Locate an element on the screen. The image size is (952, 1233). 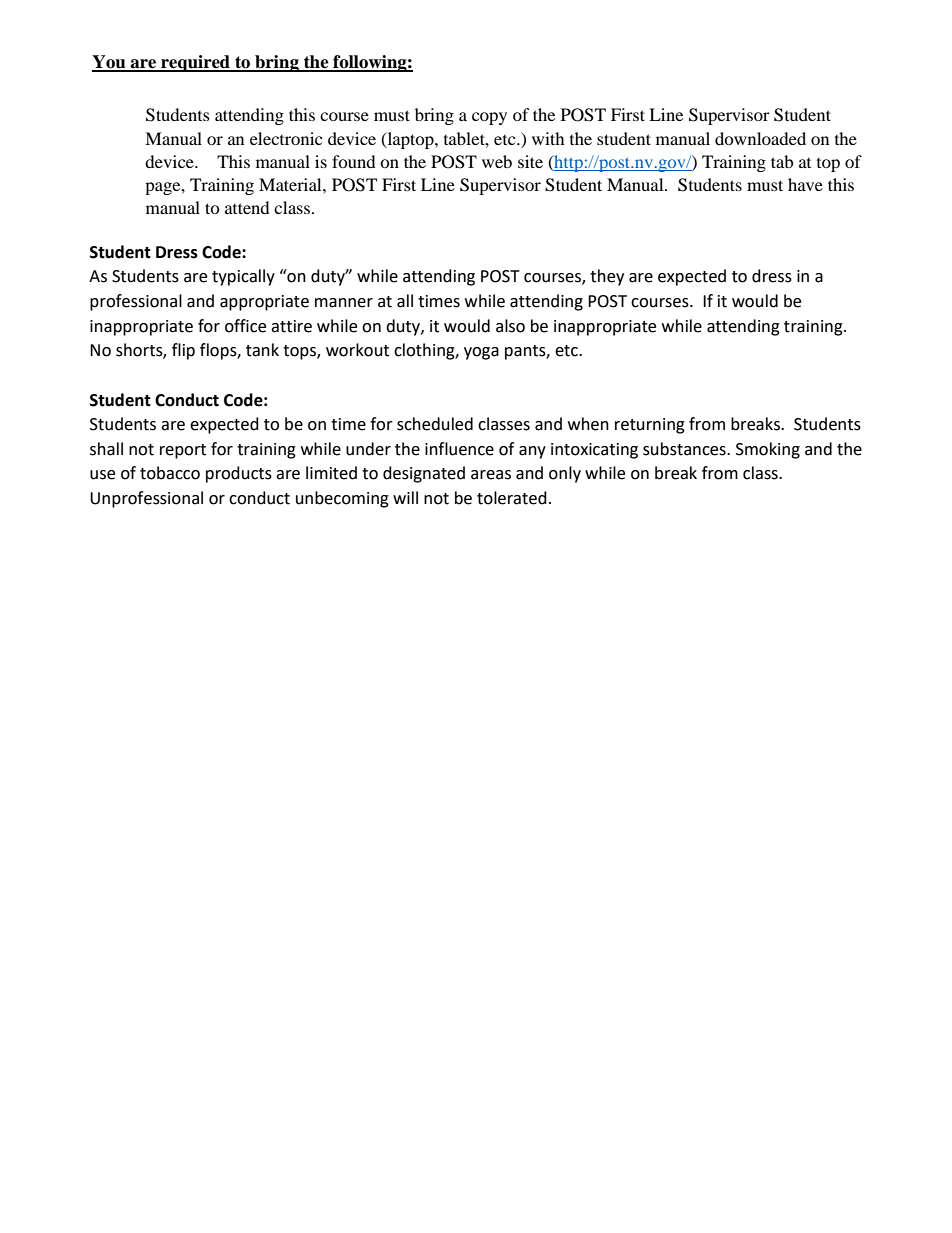
copy is located at coordinates (489, 118).
